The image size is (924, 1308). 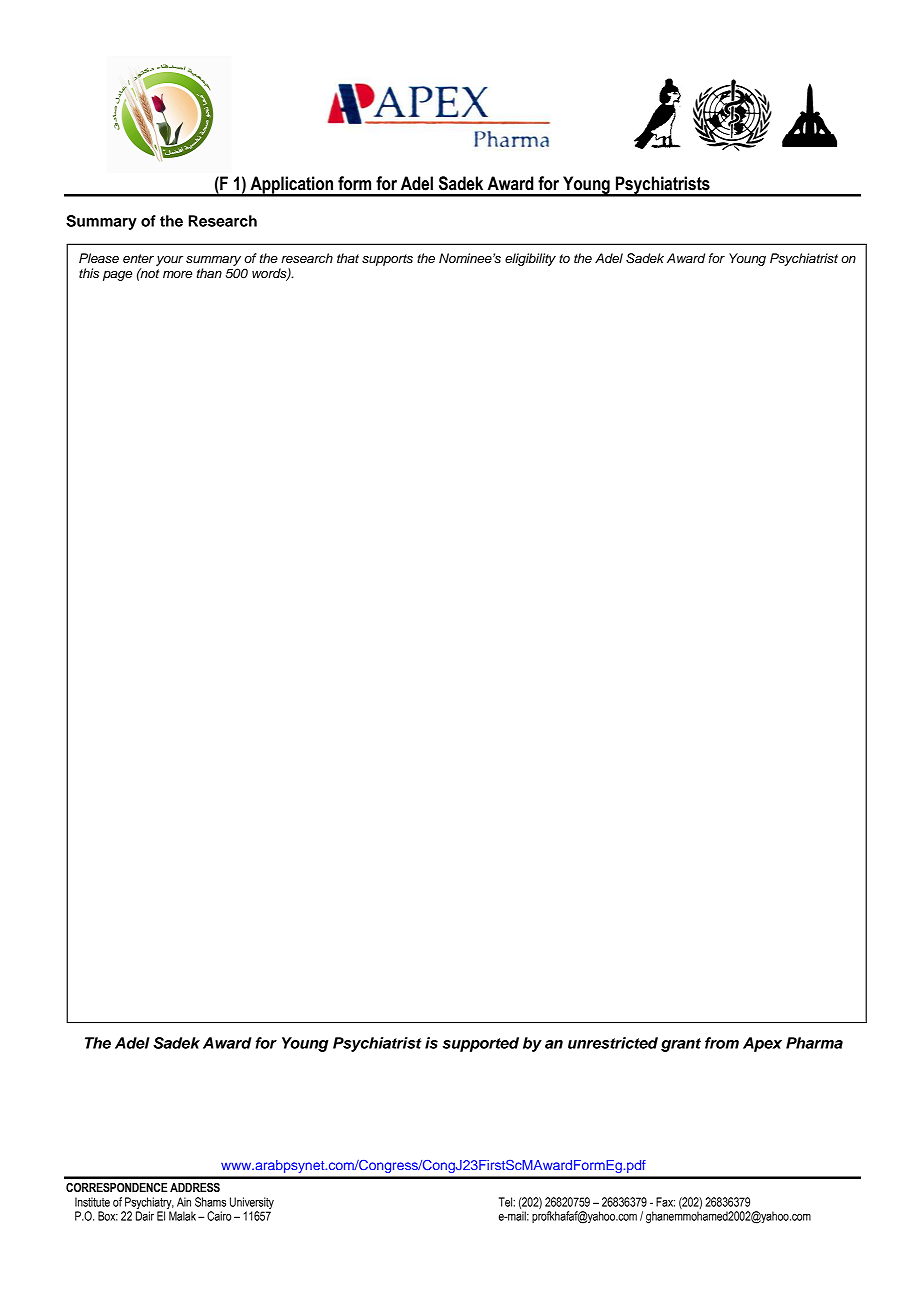 I want to click on than, so click(x=209, y=273).
